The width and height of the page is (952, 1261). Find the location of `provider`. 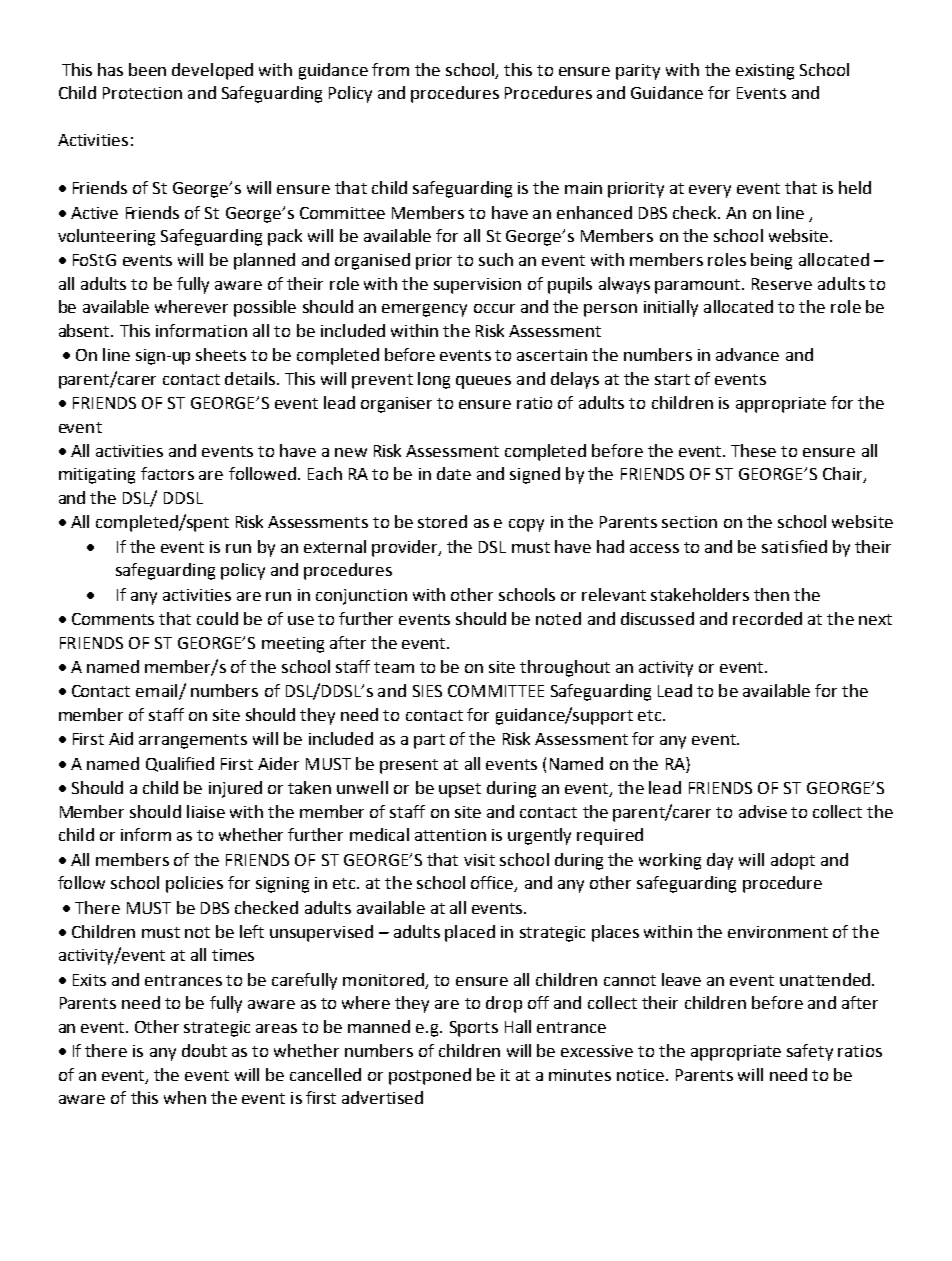

provider is located at coordinates (406, 548).
